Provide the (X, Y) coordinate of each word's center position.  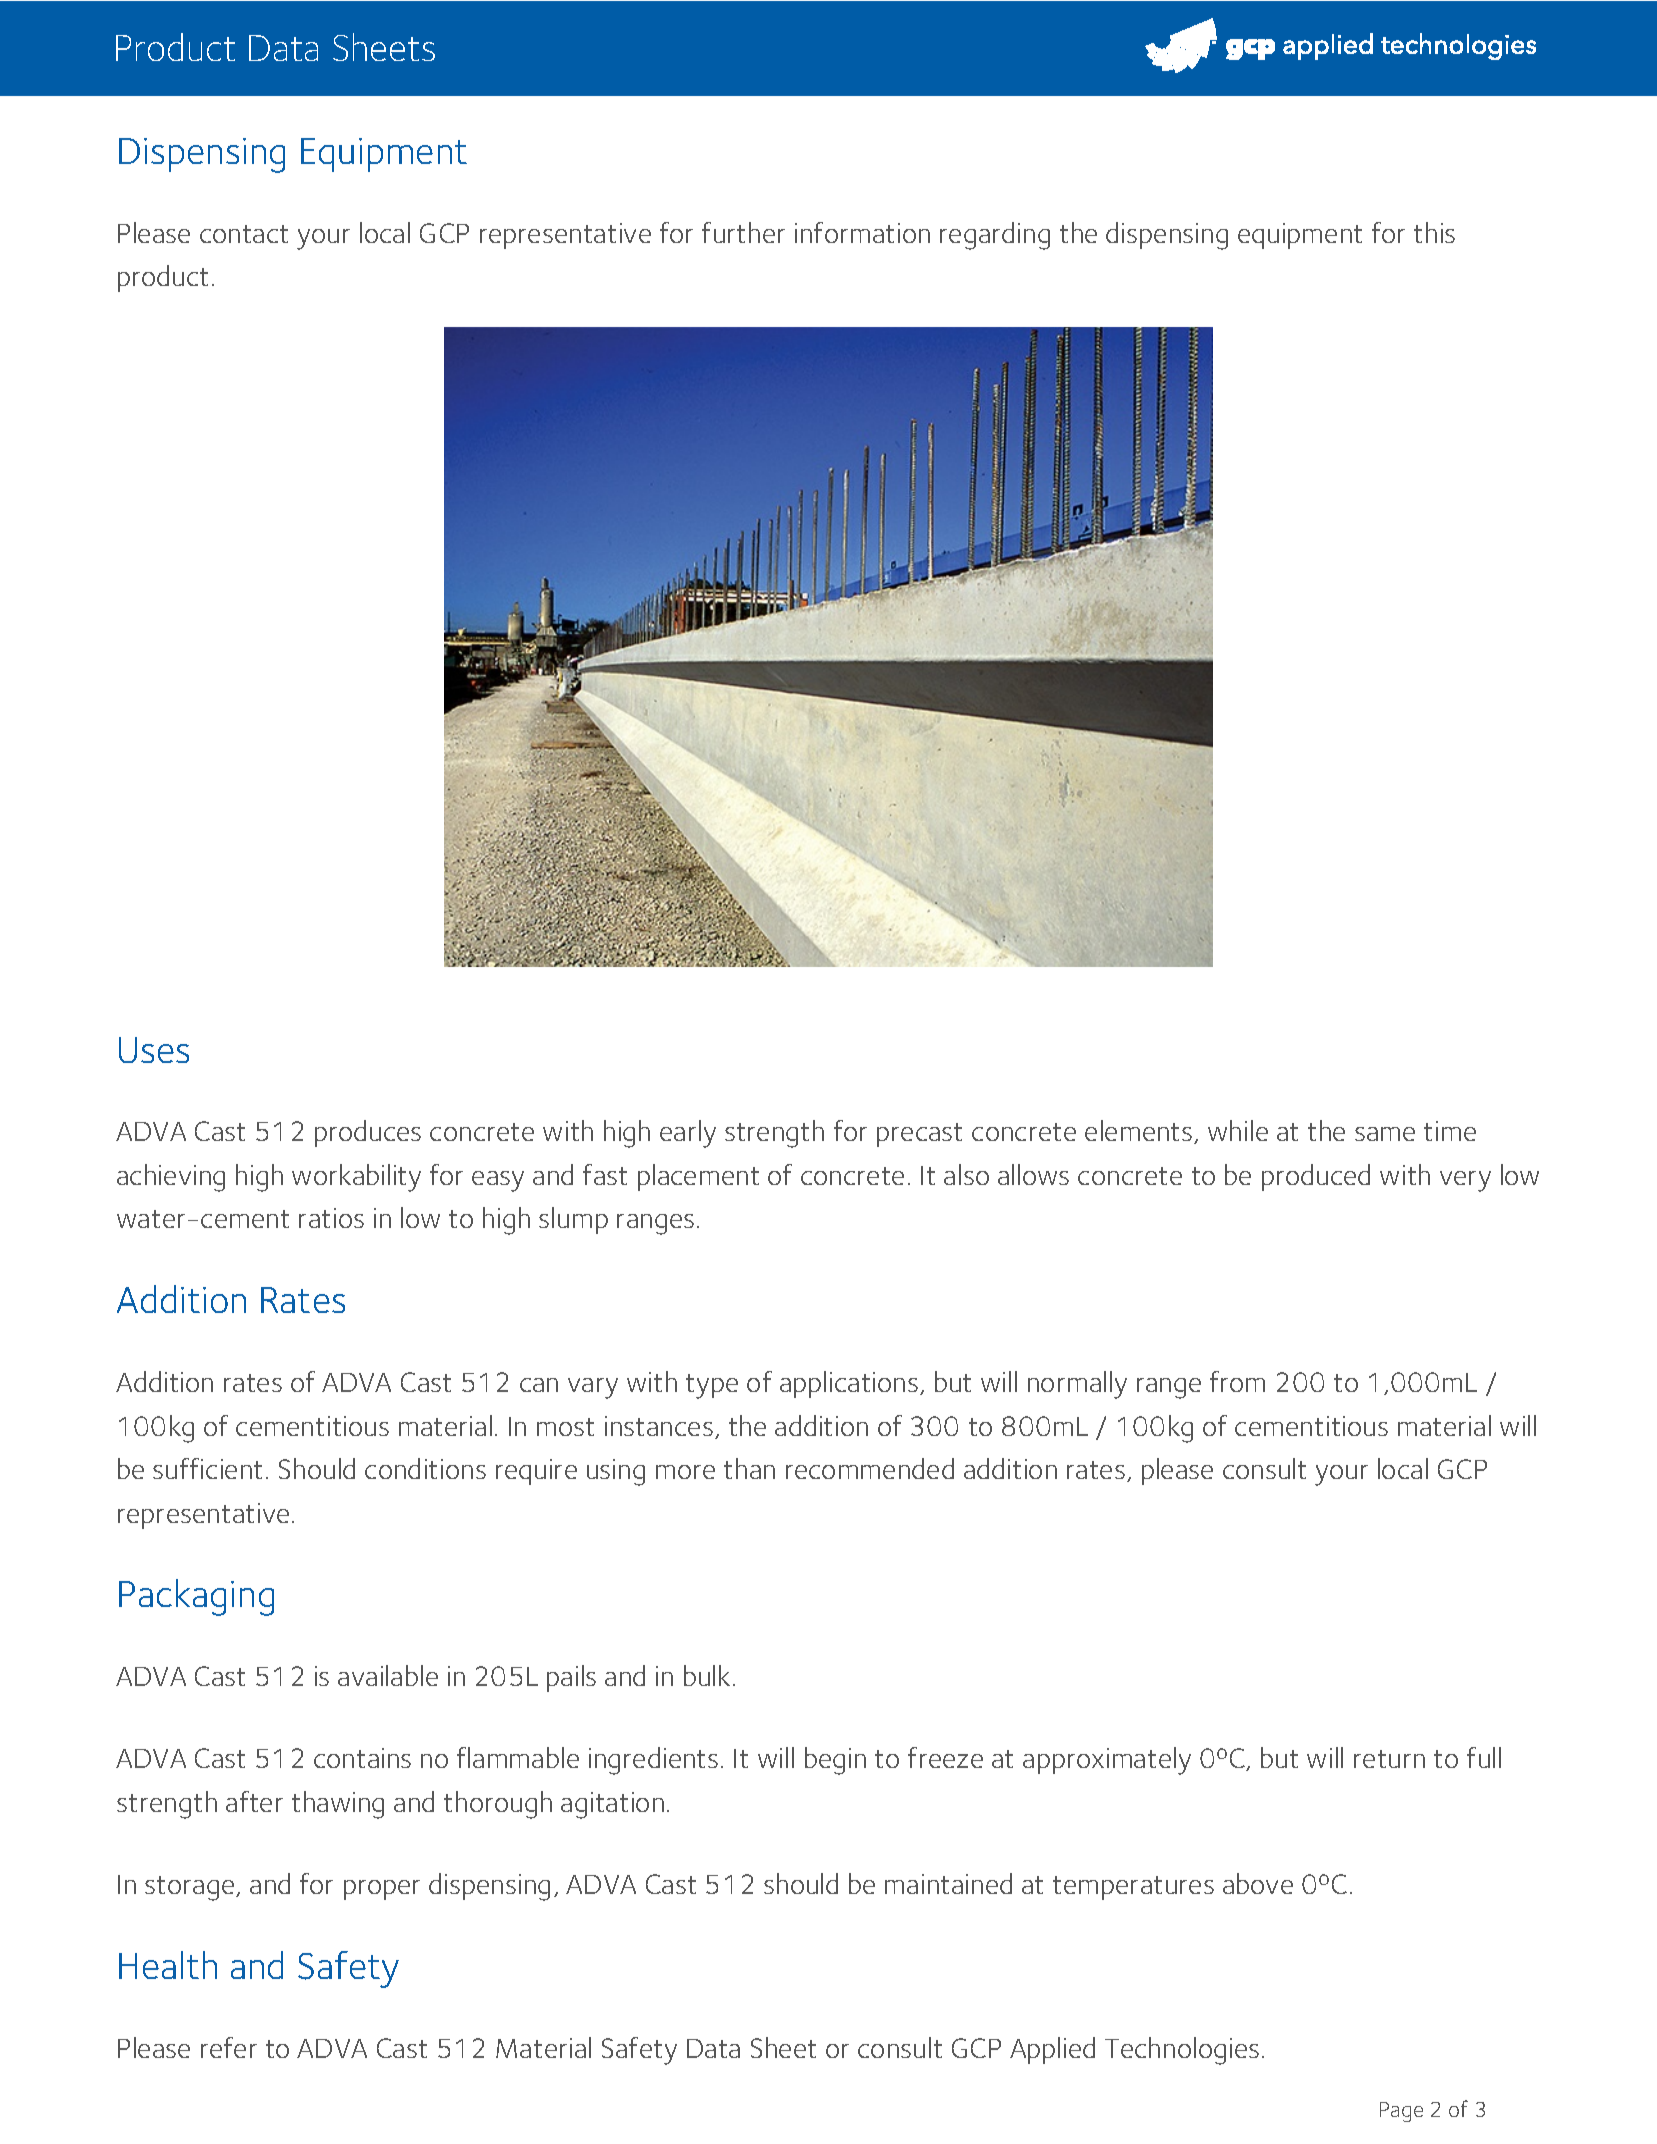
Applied (1052, 2050)
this (1434, 232)
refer (229, 2047)
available (388, 1675)
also (966, 1174)
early (688, 1134)
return (1389, 1759)
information (862, 232)
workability (356, 1178)
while (1238, 1130)
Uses (154, 1050)
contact (244, 234)
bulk (707, 1675)
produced (1316, 1177)
